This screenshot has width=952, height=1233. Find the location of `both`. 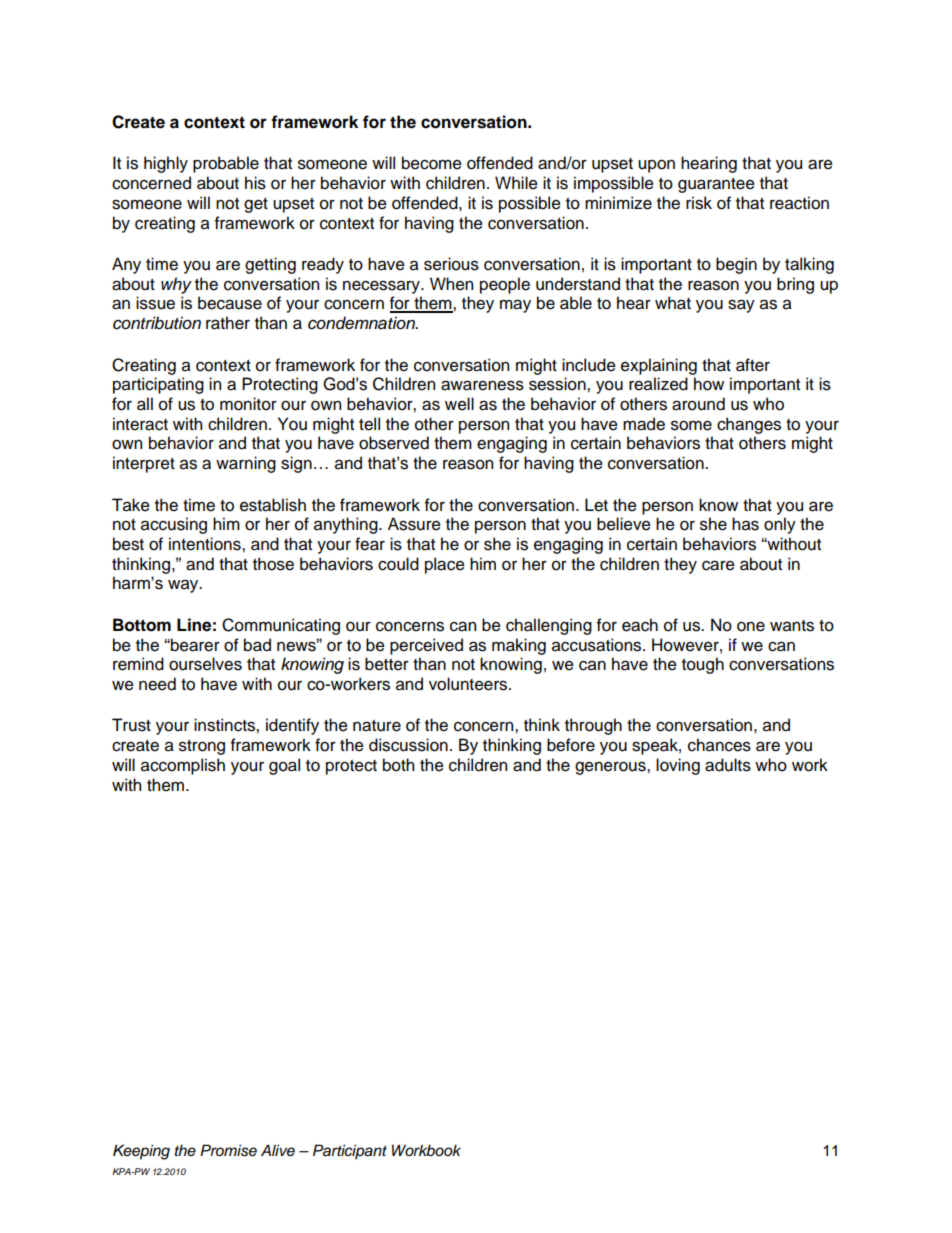

both is located at coordinates (398, 765).
